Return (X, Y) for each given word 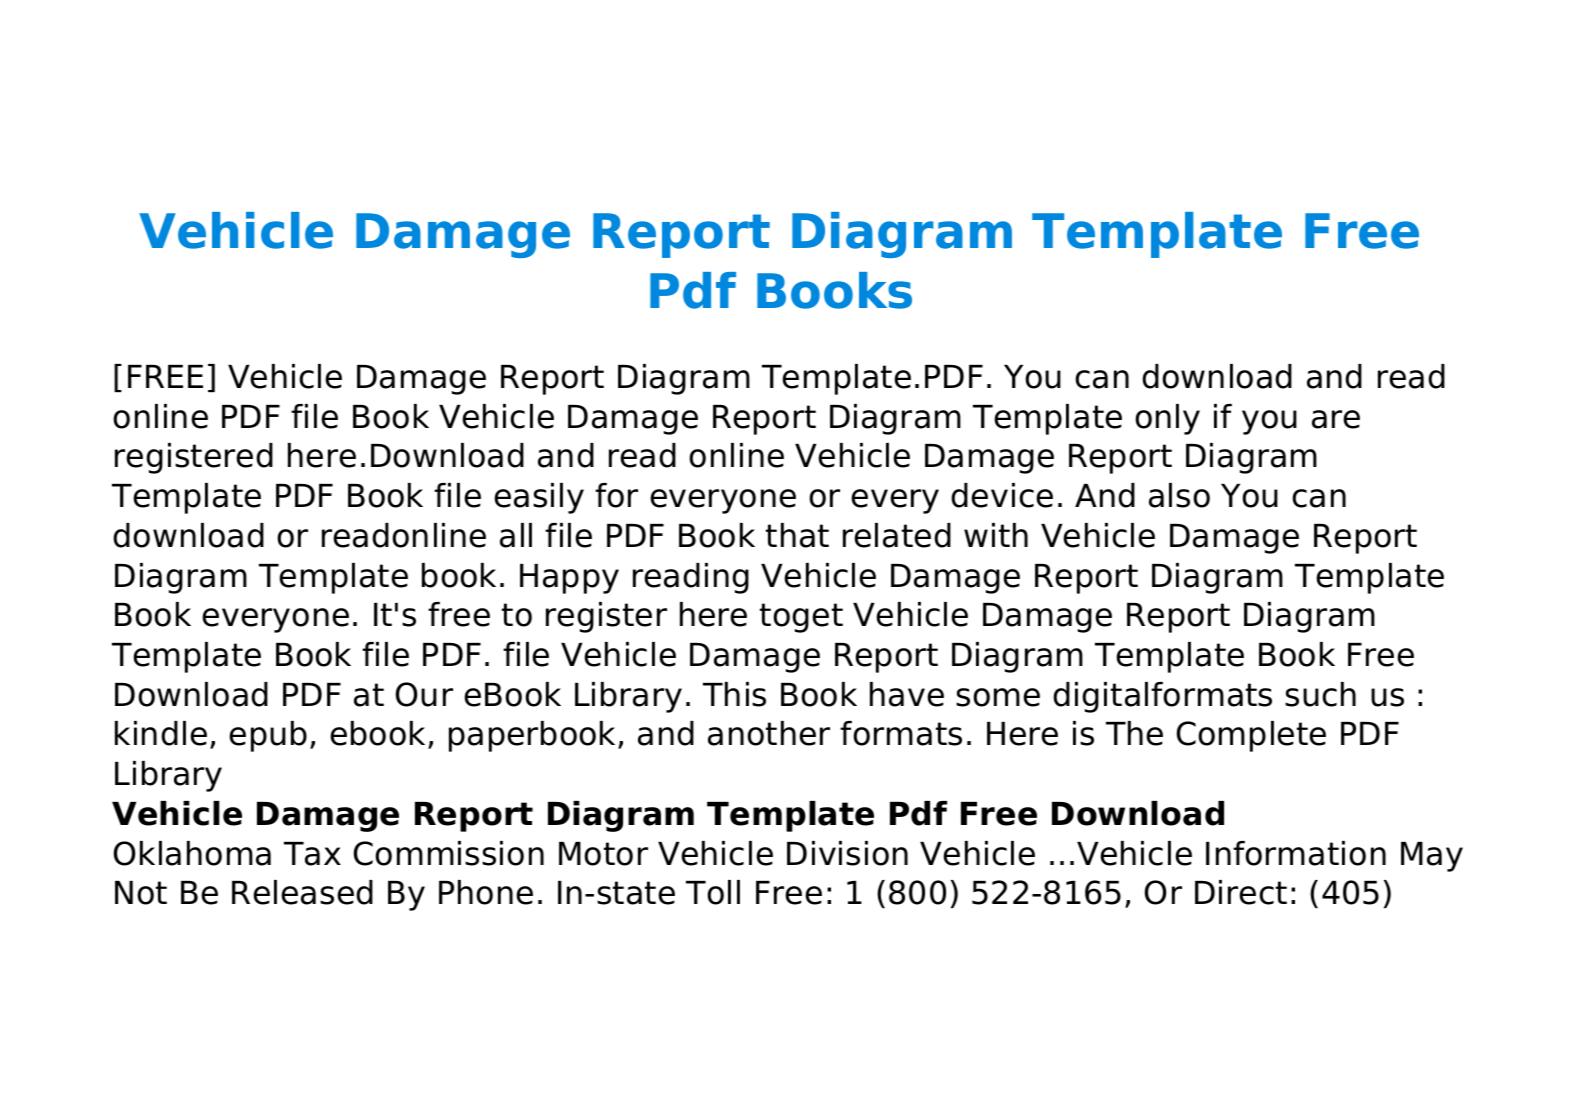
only (1167, 419)
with (996, 535)
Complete (1251, 736)
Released (302, 892)
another (769, 733)
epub (268, 736)
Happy (569, 579)
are (1336, 419)
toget (801, 618)
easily (539, 498)
